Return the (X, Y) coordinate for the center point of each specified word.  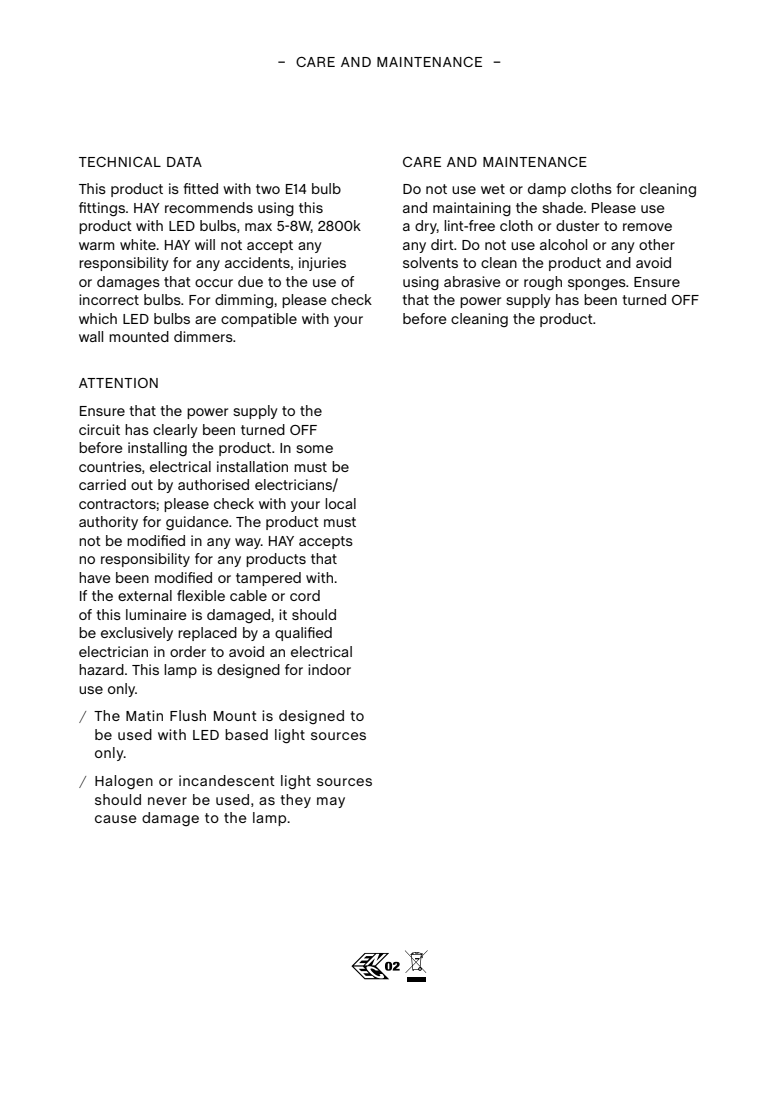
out (142, 485)
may (331, 802)
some (314, 449)
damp (547, 190)
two (268, 189)
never (167, 801)
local (340, 503)
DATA (184, 162)
